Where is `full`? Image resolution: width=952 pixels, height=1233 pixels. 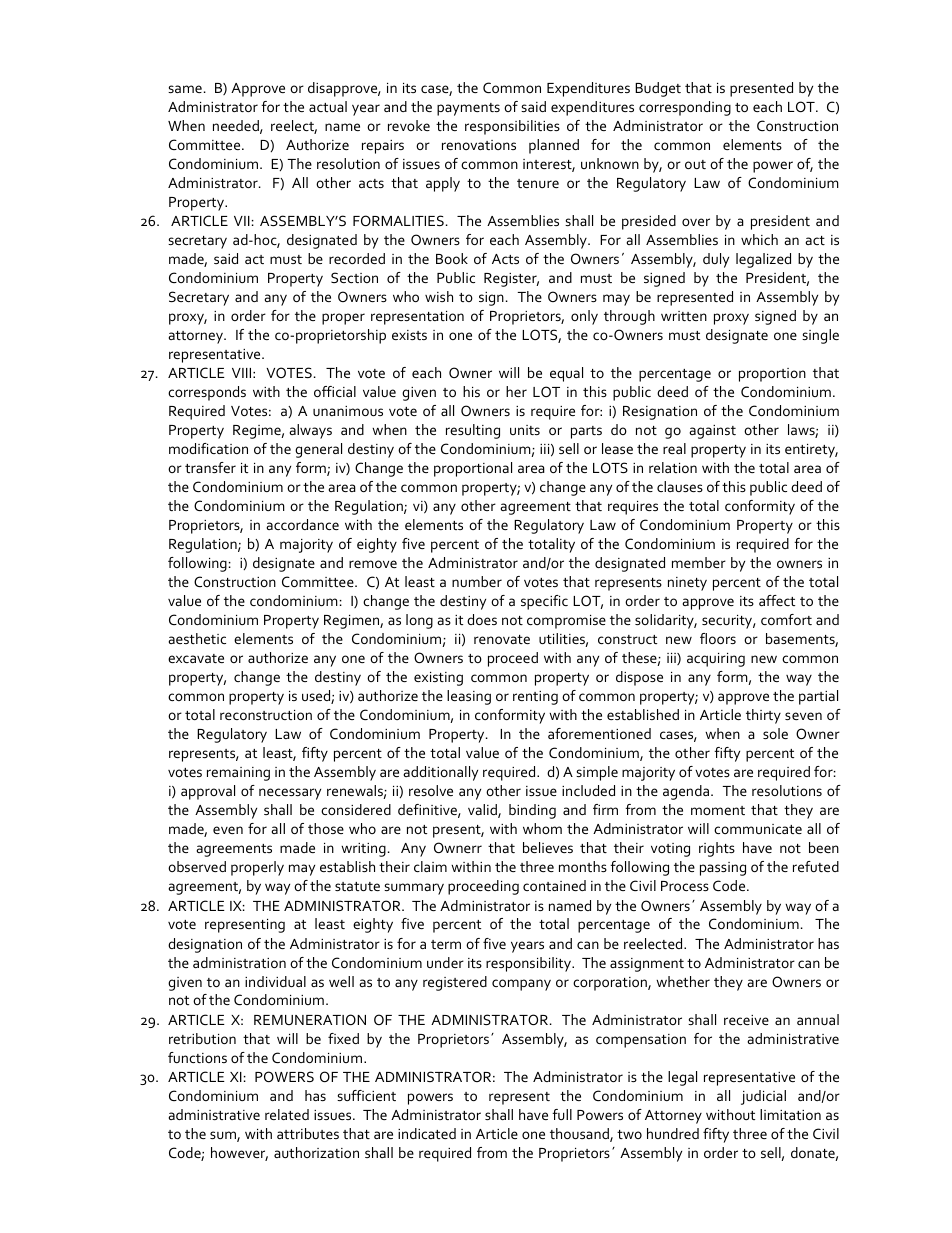 full is located at coordinates (562, 1114).
